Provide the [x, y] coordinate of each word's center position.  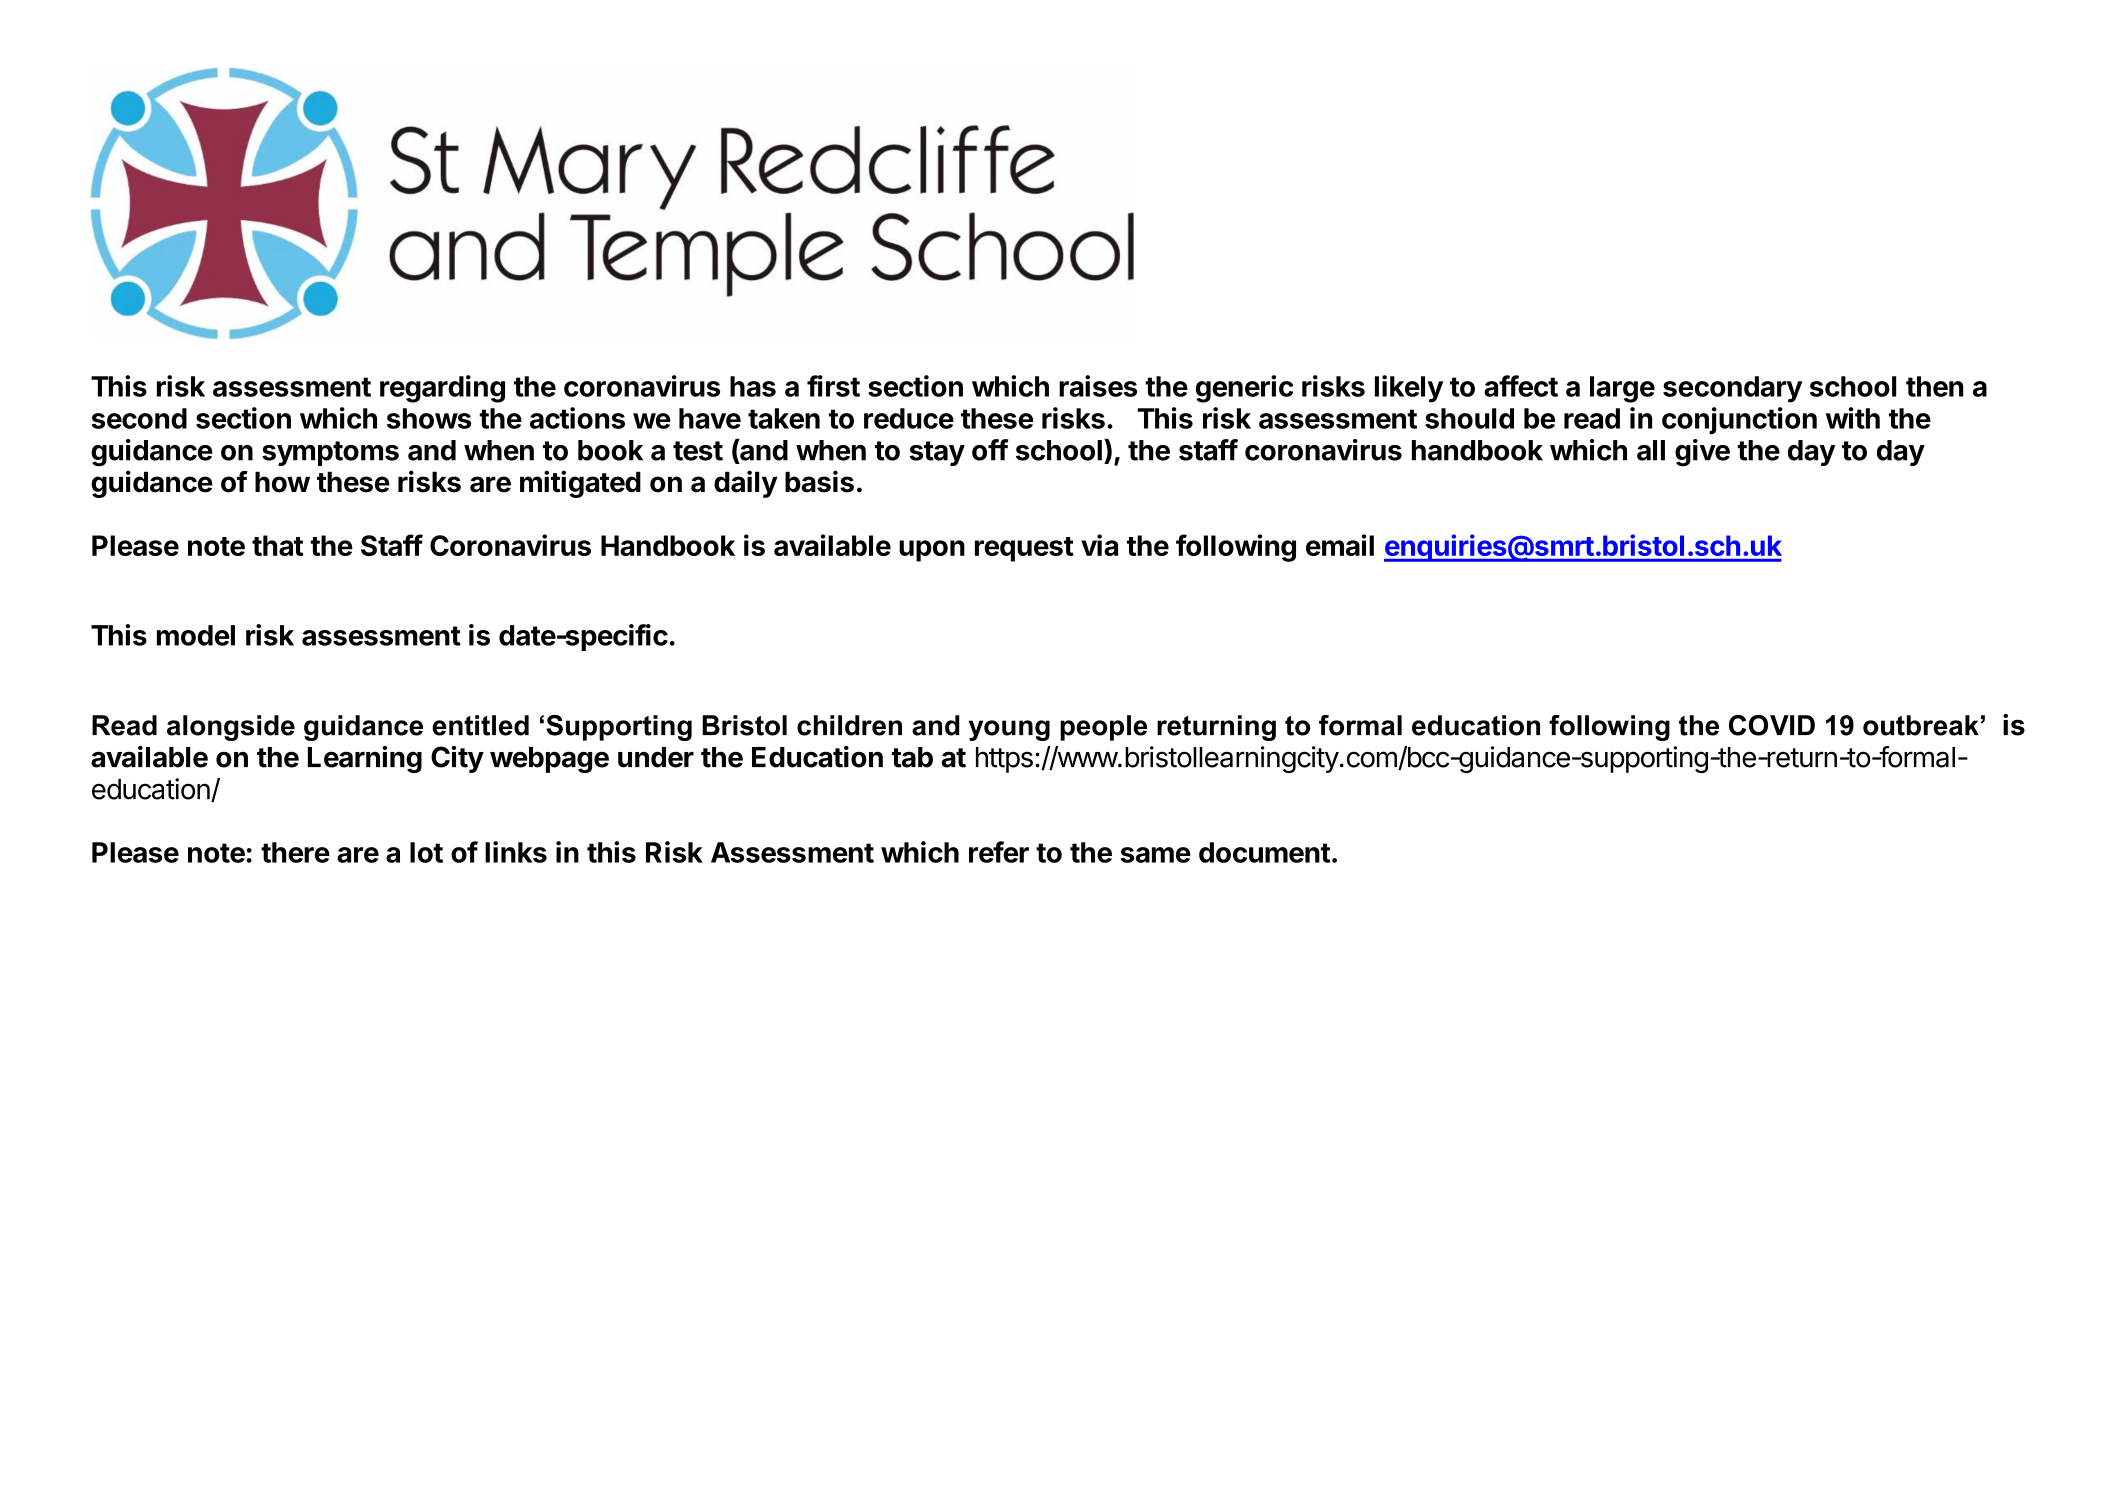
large [1622, 389]
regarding [442, 389]
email [1340, 545]
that [277, 545]
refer [999, 852]
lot [426, 852]
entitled [480, 725]
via [1099, 545]
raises [1098, 386]
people [1104, 728]
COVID [1772, 725]
